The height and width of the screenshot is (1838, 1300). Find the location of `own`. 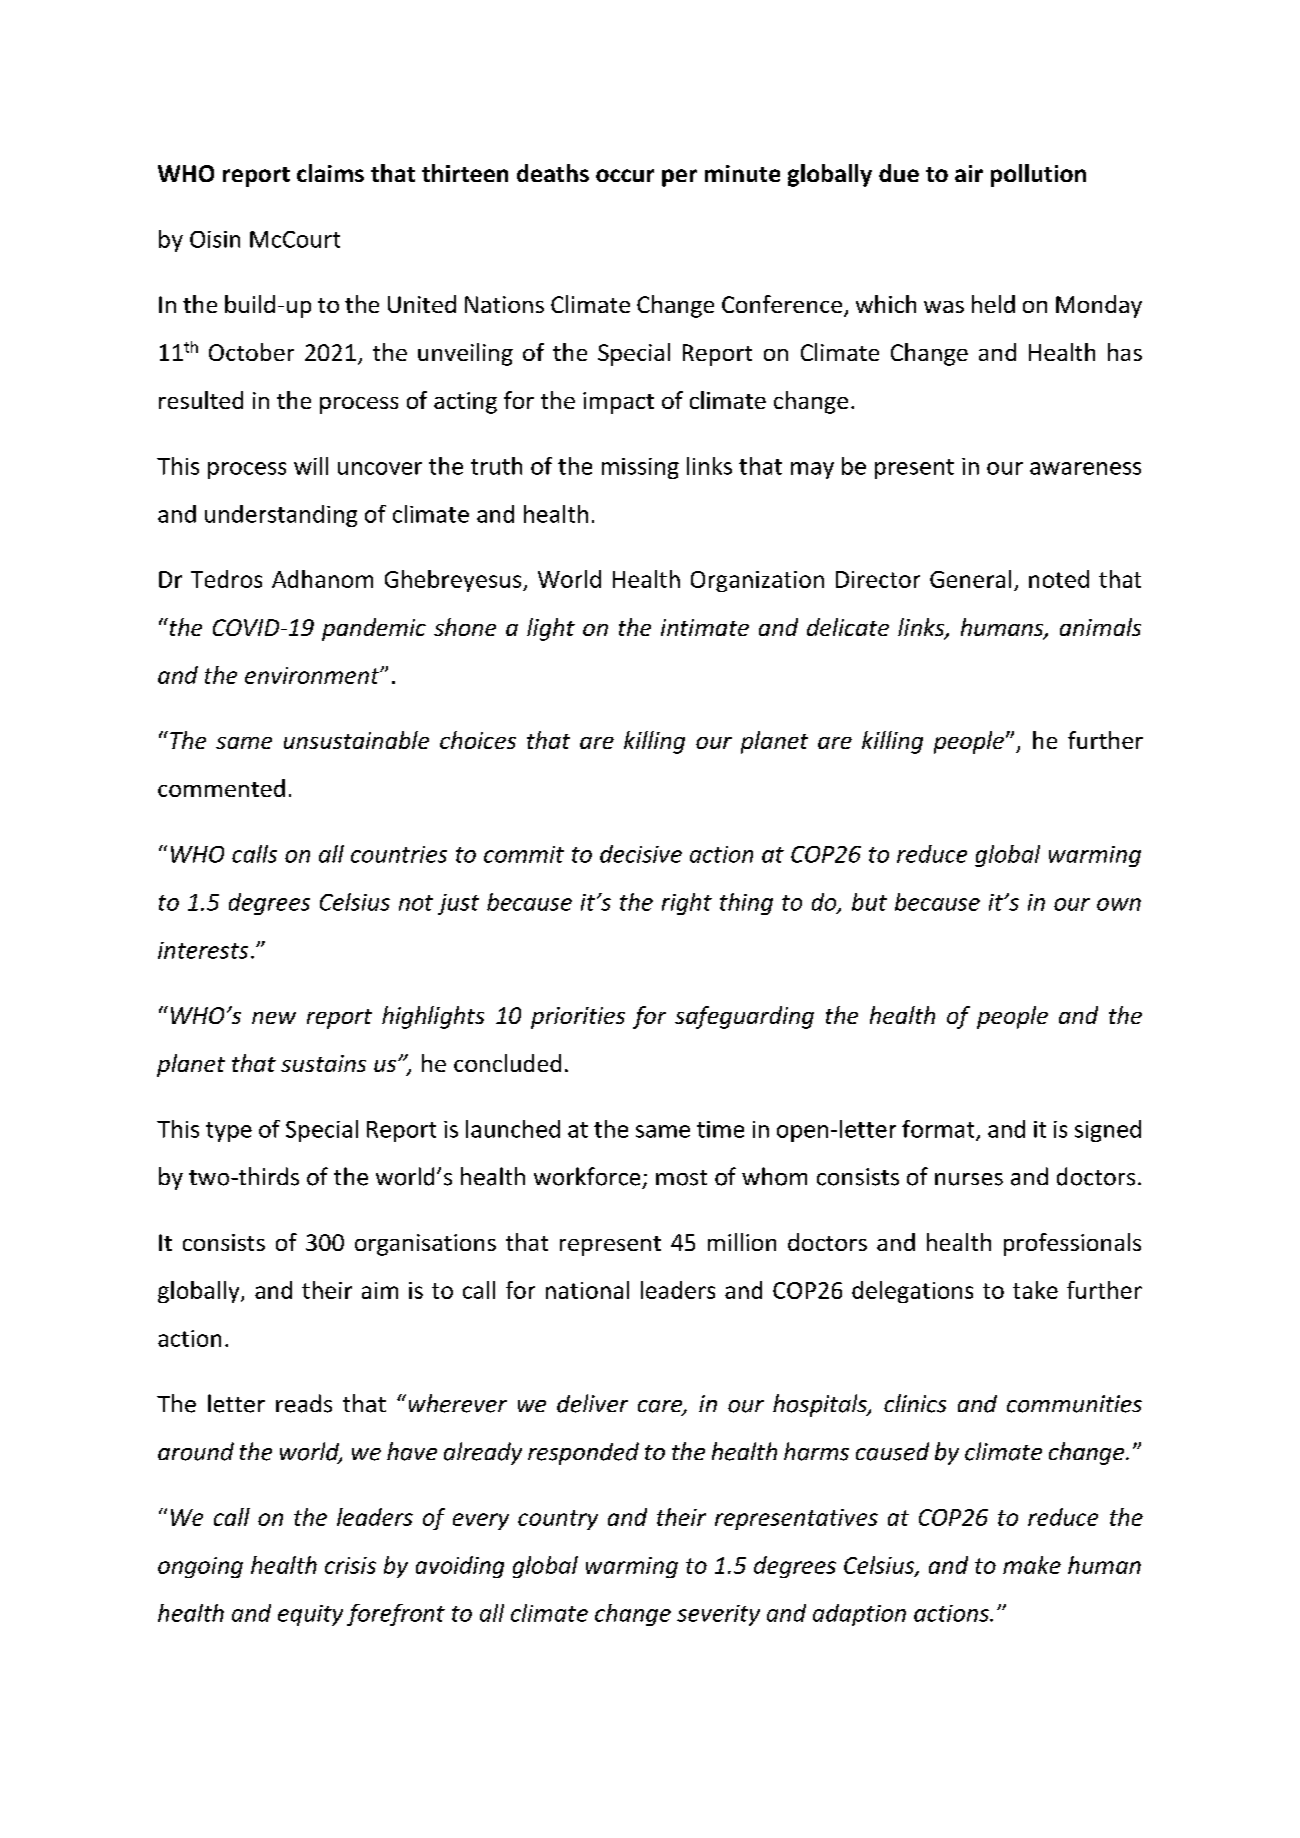

own is located at coordinates (1119, 904).
